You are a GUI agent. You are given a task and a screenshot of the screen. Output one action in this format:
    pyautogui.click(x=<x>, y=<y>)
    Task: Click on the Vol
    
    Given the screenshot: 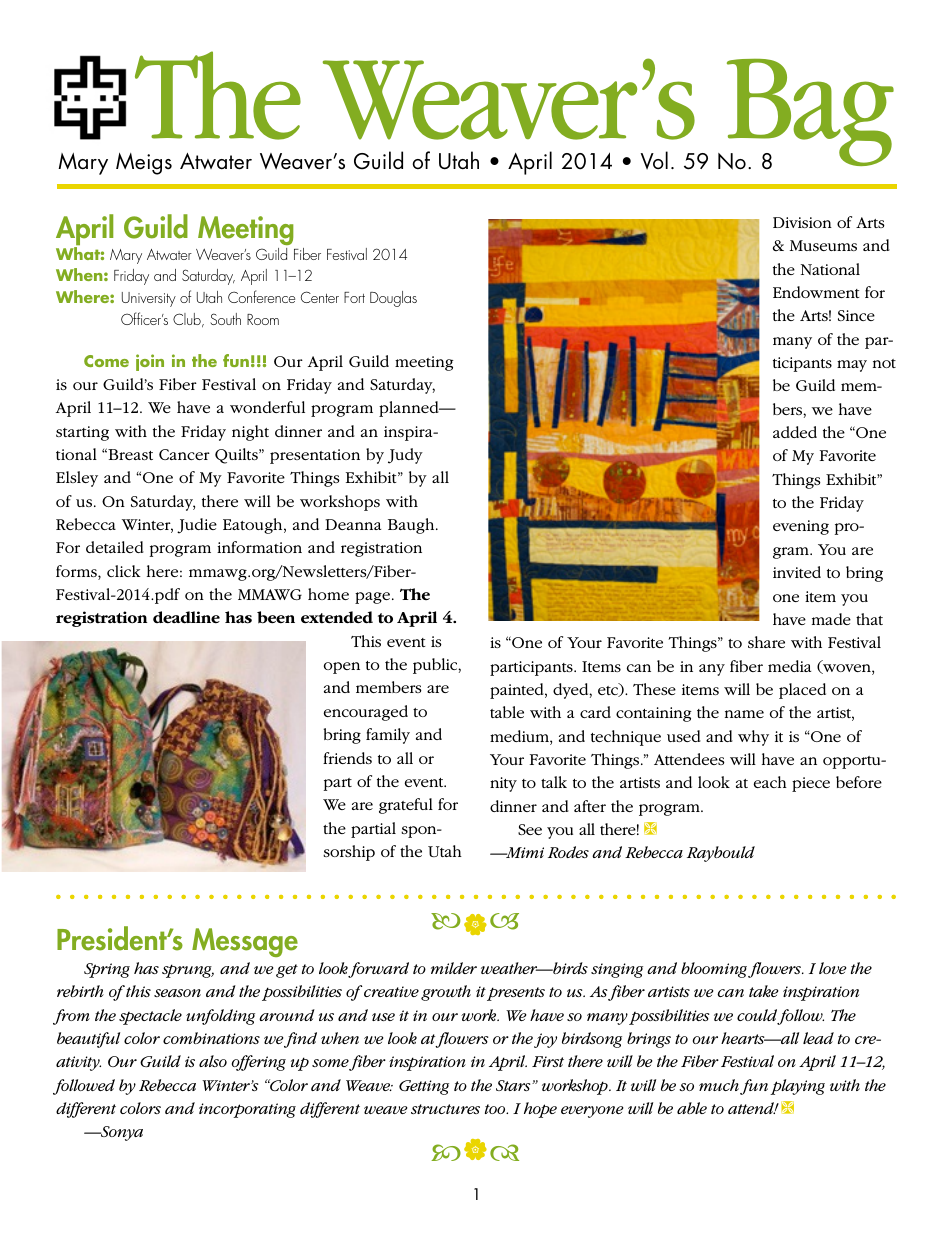 What is the action you would take?
    pyautogui.click(x=654, y=160)
